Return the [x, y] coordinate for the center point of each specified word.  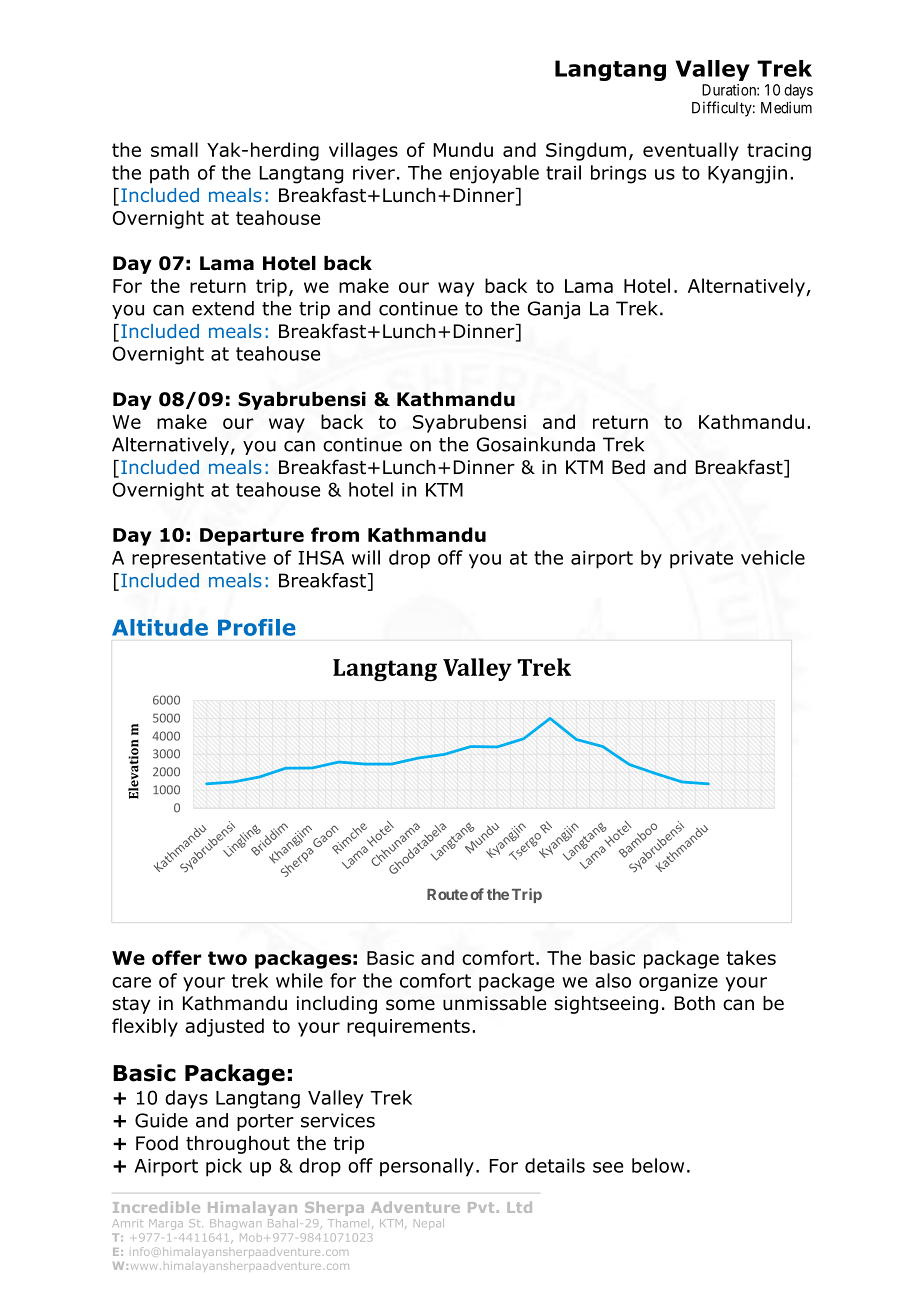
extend [223, 308]
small [174, 149]
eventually [691, 151]
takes [751, 957]
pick [224, 1167]
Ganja [554, 310]
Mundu [463, 149]
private [701, 560]
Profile [257, 627]
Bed [628, 467]
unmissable [494, 1003]
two [227, 958]
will [366, 557]
